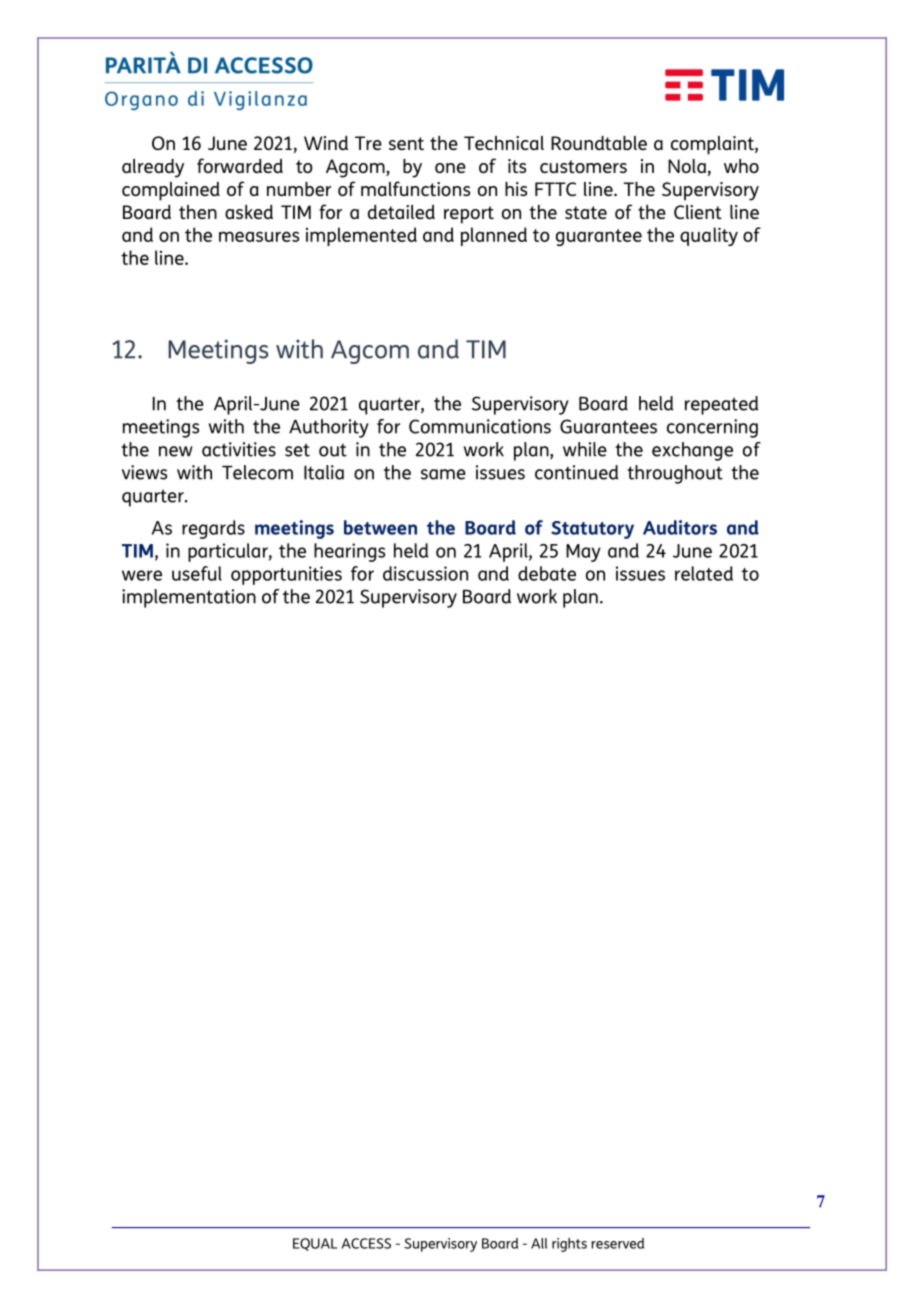 The width and height of the screenshot is (924, 1308). What do you see at coordinates (480, 426) in the screenshot?
I see `Communications` at bounding box center [480, 426].
